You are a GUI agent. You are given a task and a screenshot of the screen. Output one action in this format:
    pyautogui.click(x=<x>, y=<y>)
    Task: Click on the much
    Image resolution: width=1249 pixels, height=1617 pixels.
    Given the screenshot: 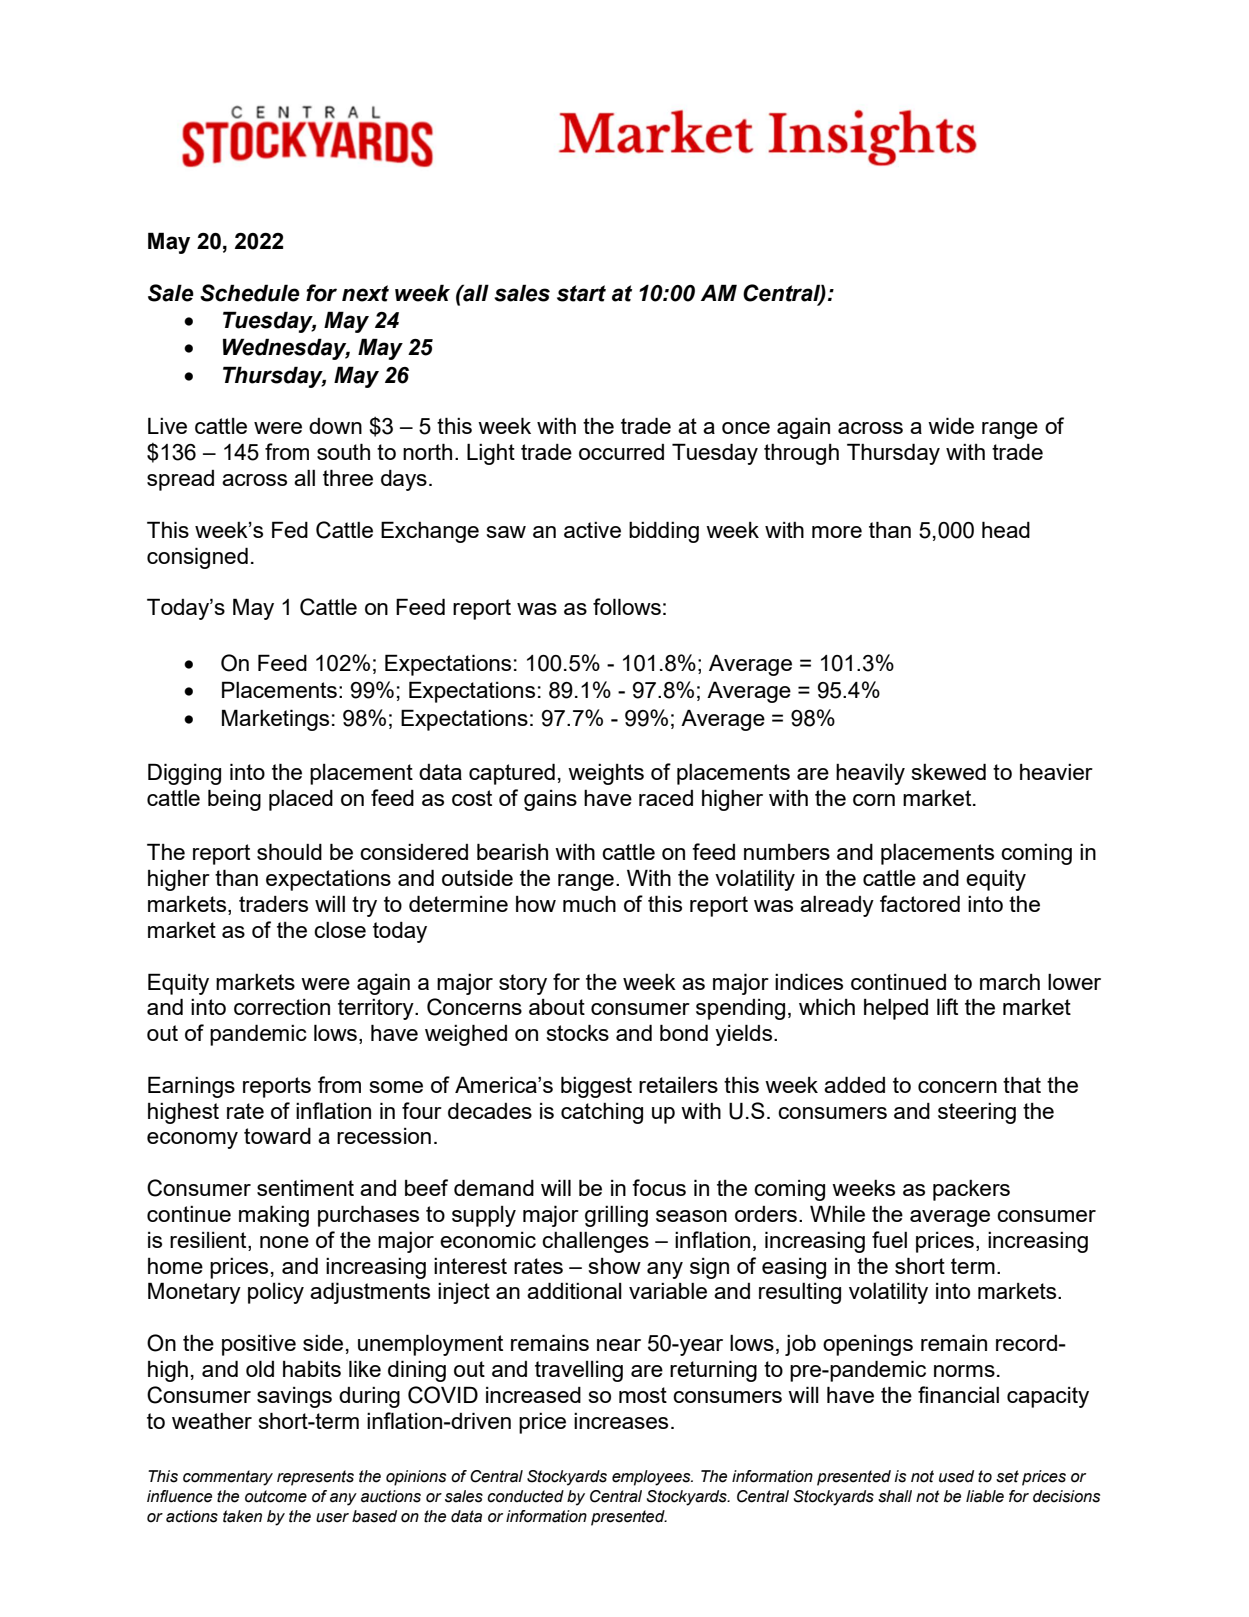 What is the action you would take?
    pyautogui.click(x=589, y=904)
